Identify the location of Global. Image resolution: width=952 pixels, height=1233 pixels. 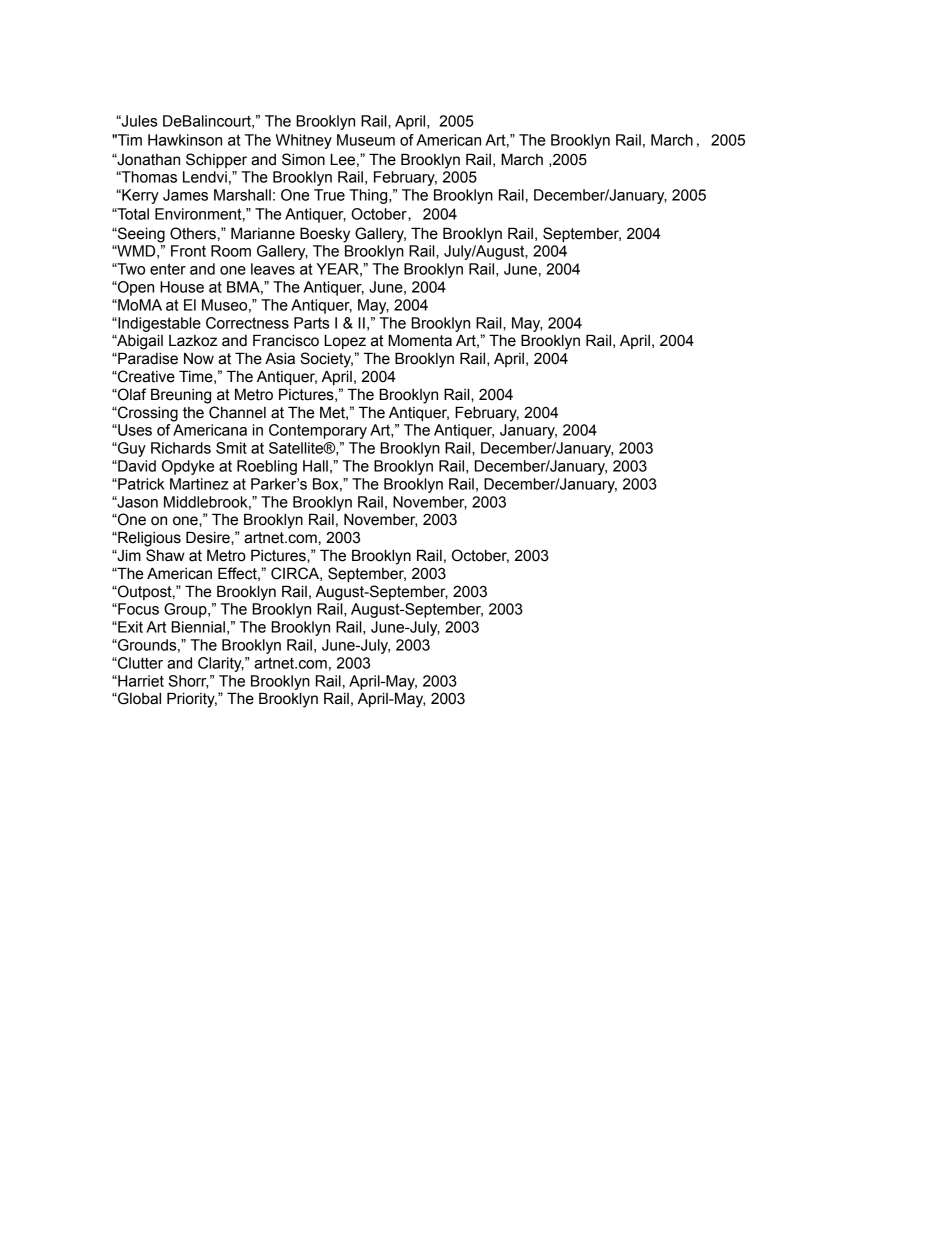
(138, 698).
